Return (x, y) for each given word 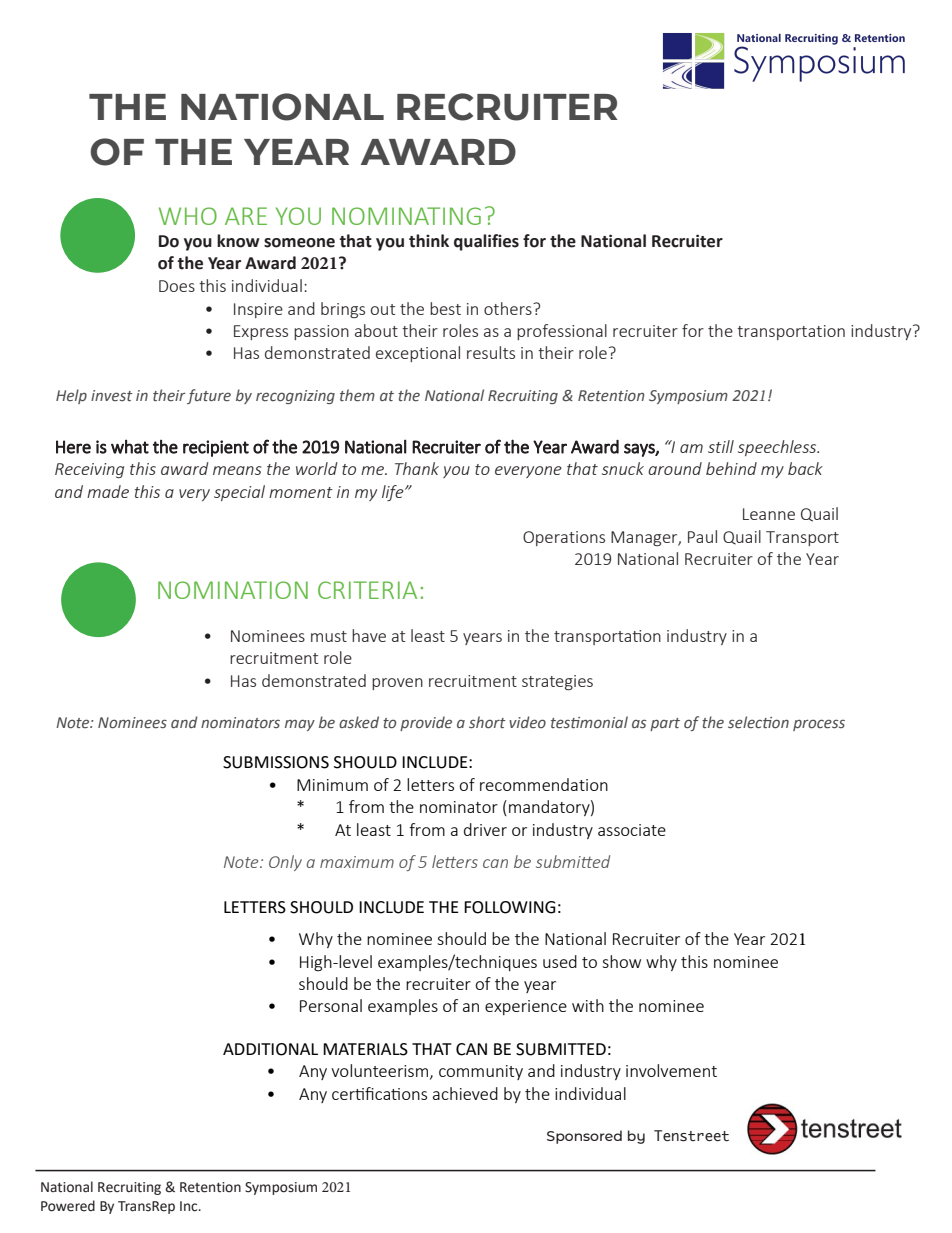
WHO (188, 216)
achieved (465, 1093)
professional (562, 332)
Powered (68, 1206)
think (429, 241)
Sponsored (584, 1137)
